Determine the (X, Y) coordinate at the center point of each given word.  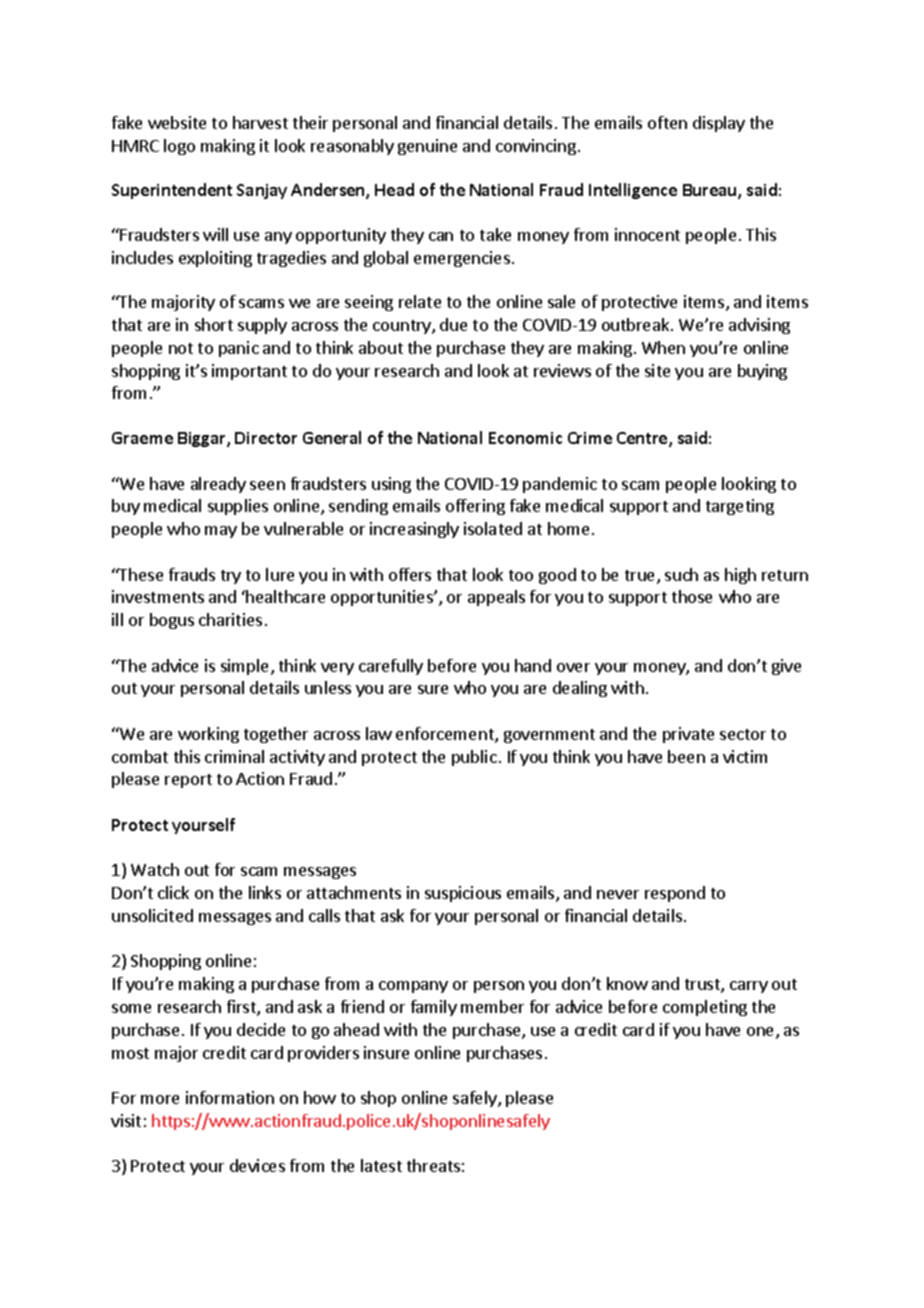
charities (230, 619)
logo (179, 147)
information (230, 1097)
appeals (496, 598)
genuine (427, 147)
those (692, 596)
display (719, 124)
